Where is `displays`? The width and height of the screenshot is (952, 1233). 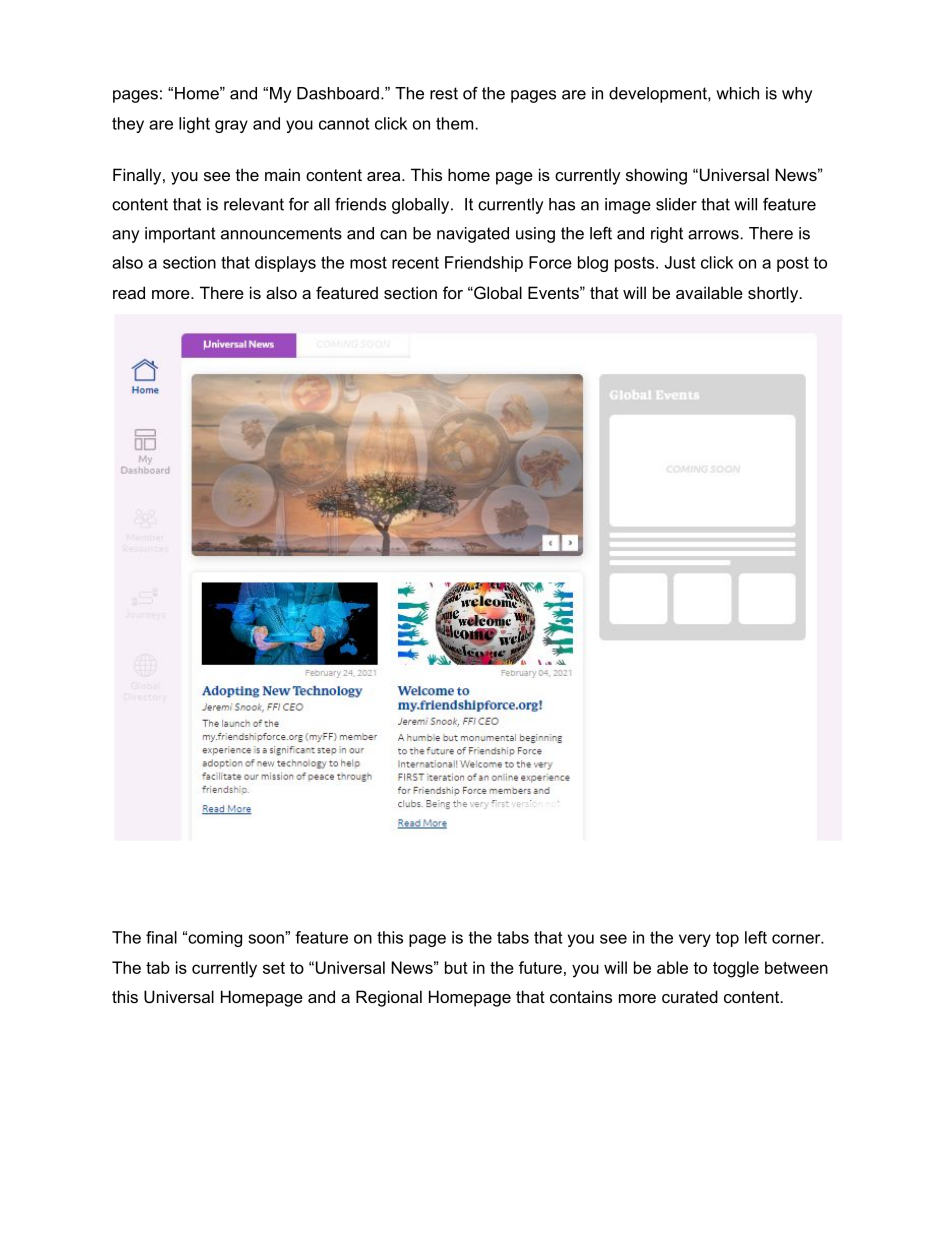
displays is located at coordinates (285, 264).
